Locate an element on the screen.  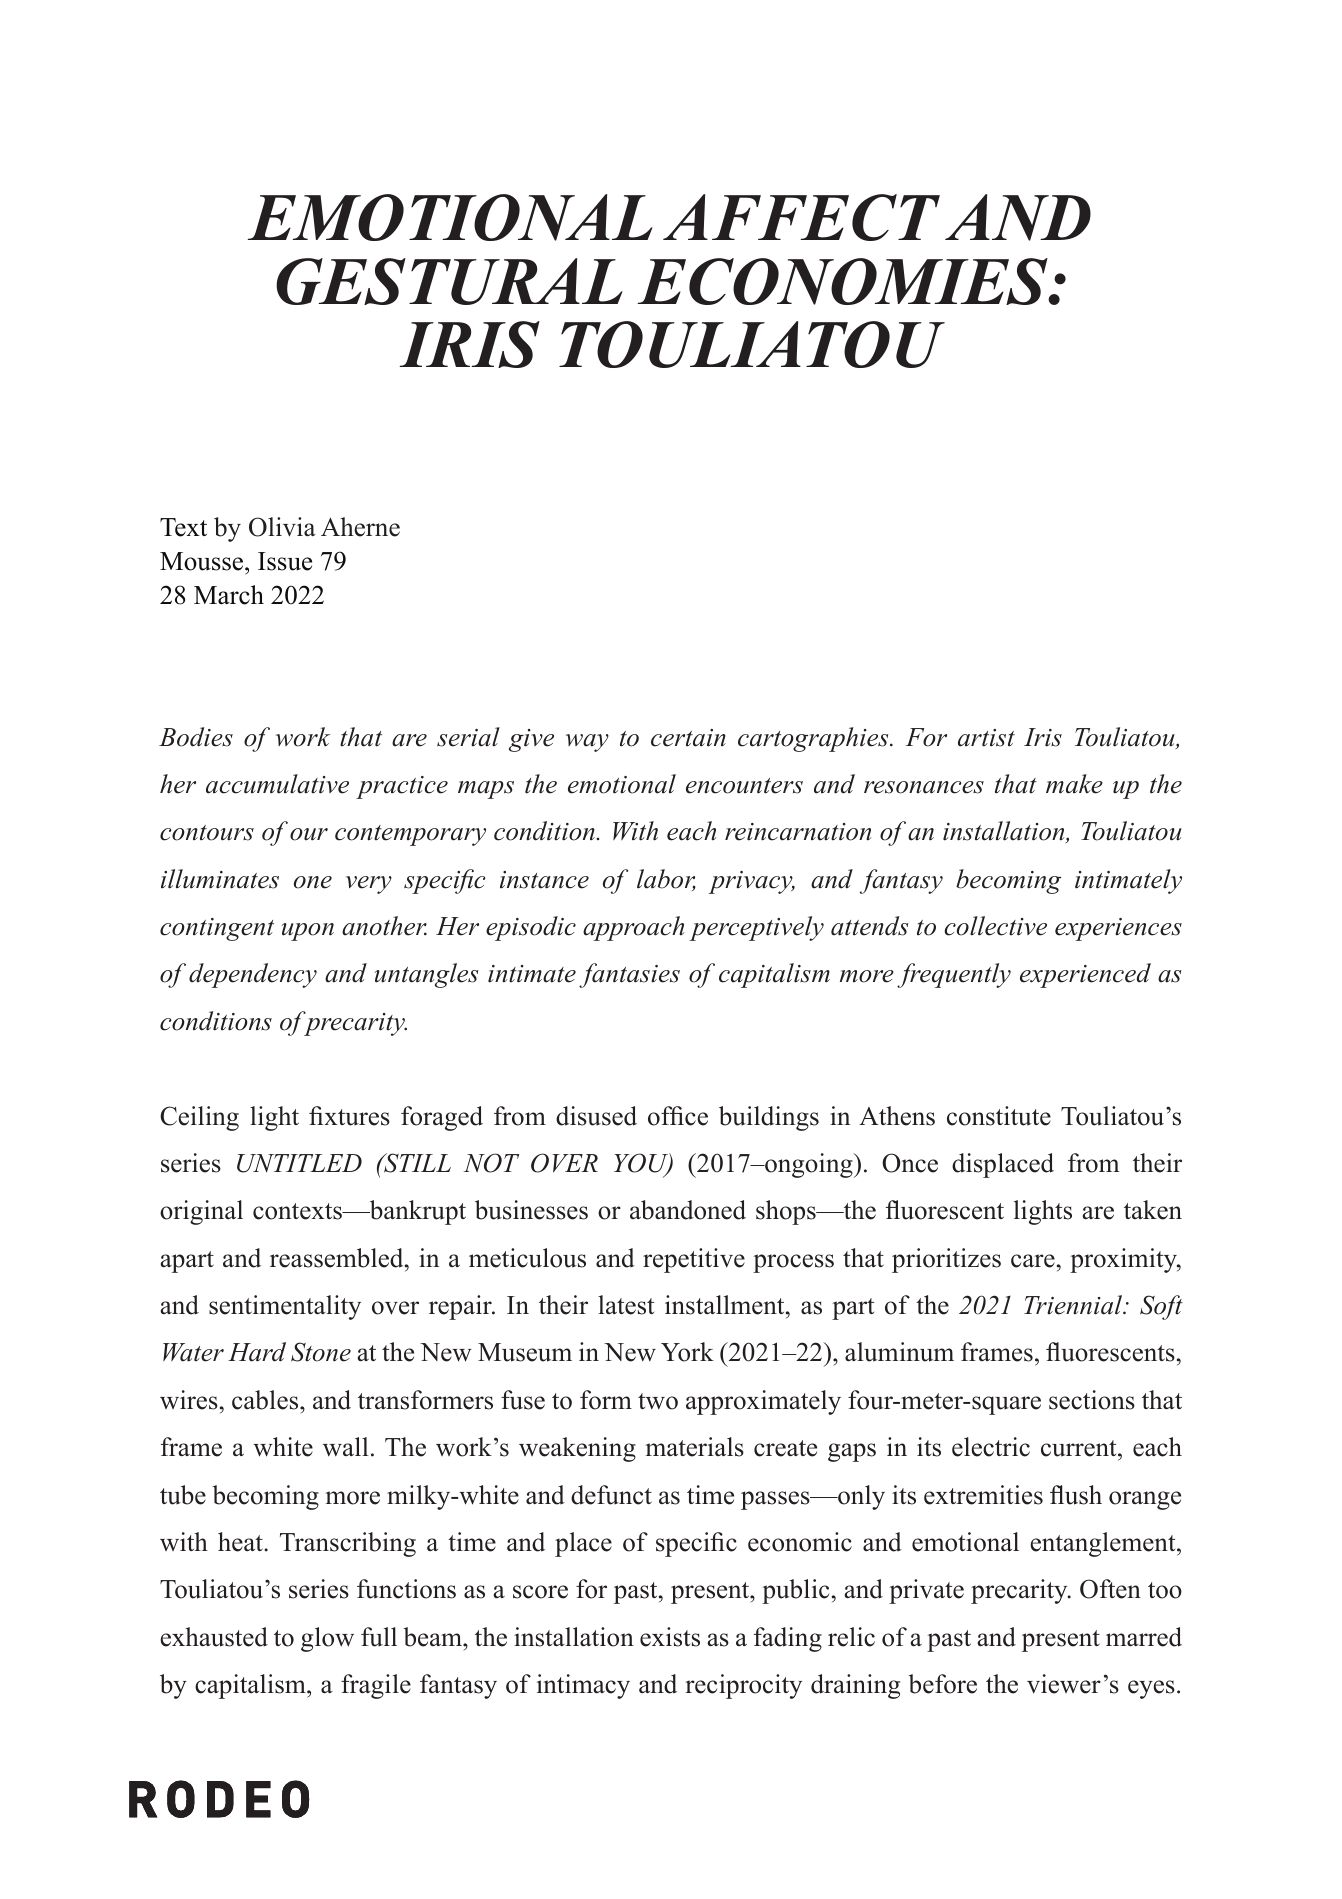
GESTURAL is located at coordinates (449, 281).
